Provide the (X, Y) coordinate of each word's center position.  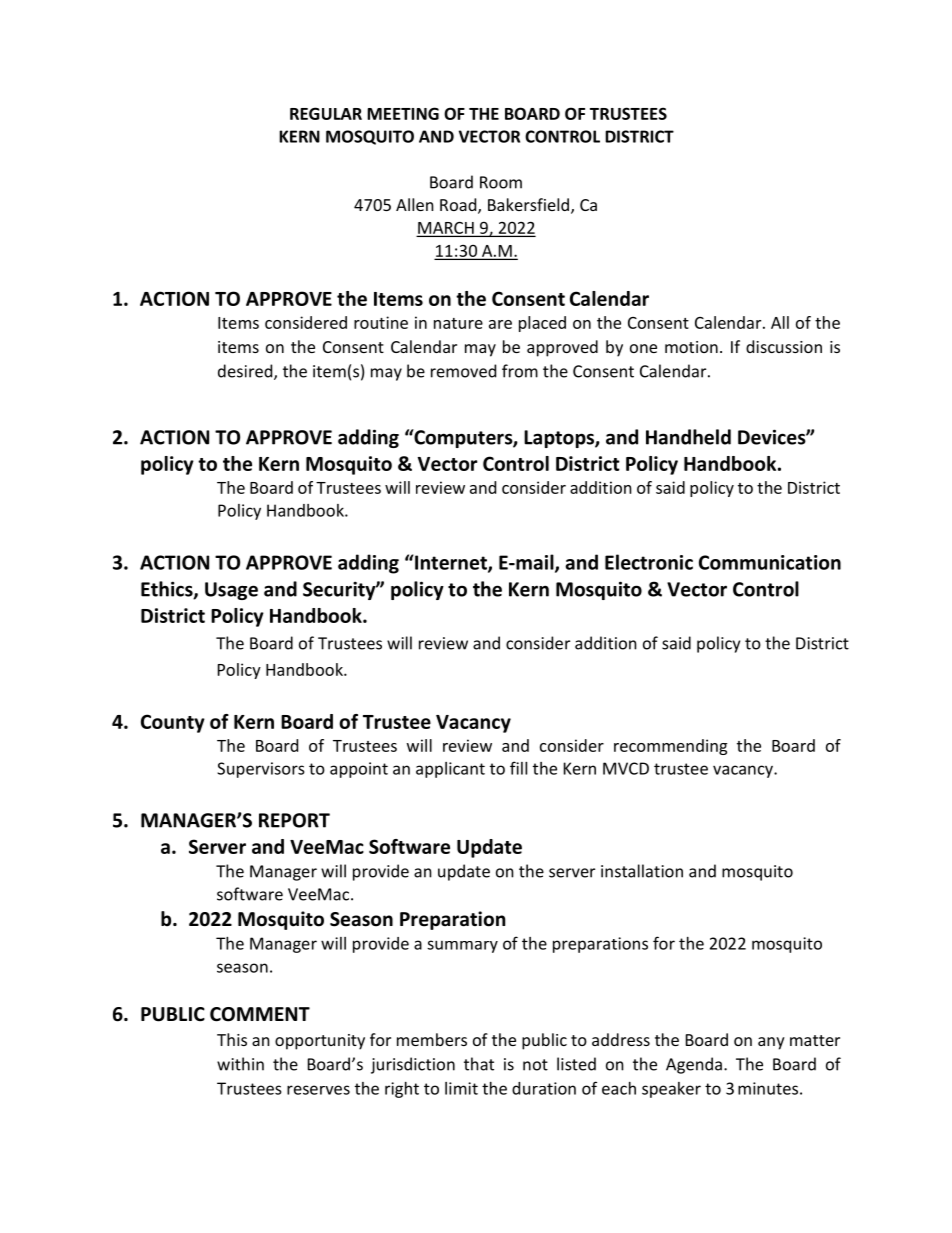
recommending (670, 747)
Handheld (688, 437)
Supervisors (261, 770)
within (240, 1064)
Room (501, 182)
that (479, 1064)
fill (518, 768)
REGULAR (326, 113)
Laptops (560, 439)
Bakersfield (528, 204)
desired (246, 372)
